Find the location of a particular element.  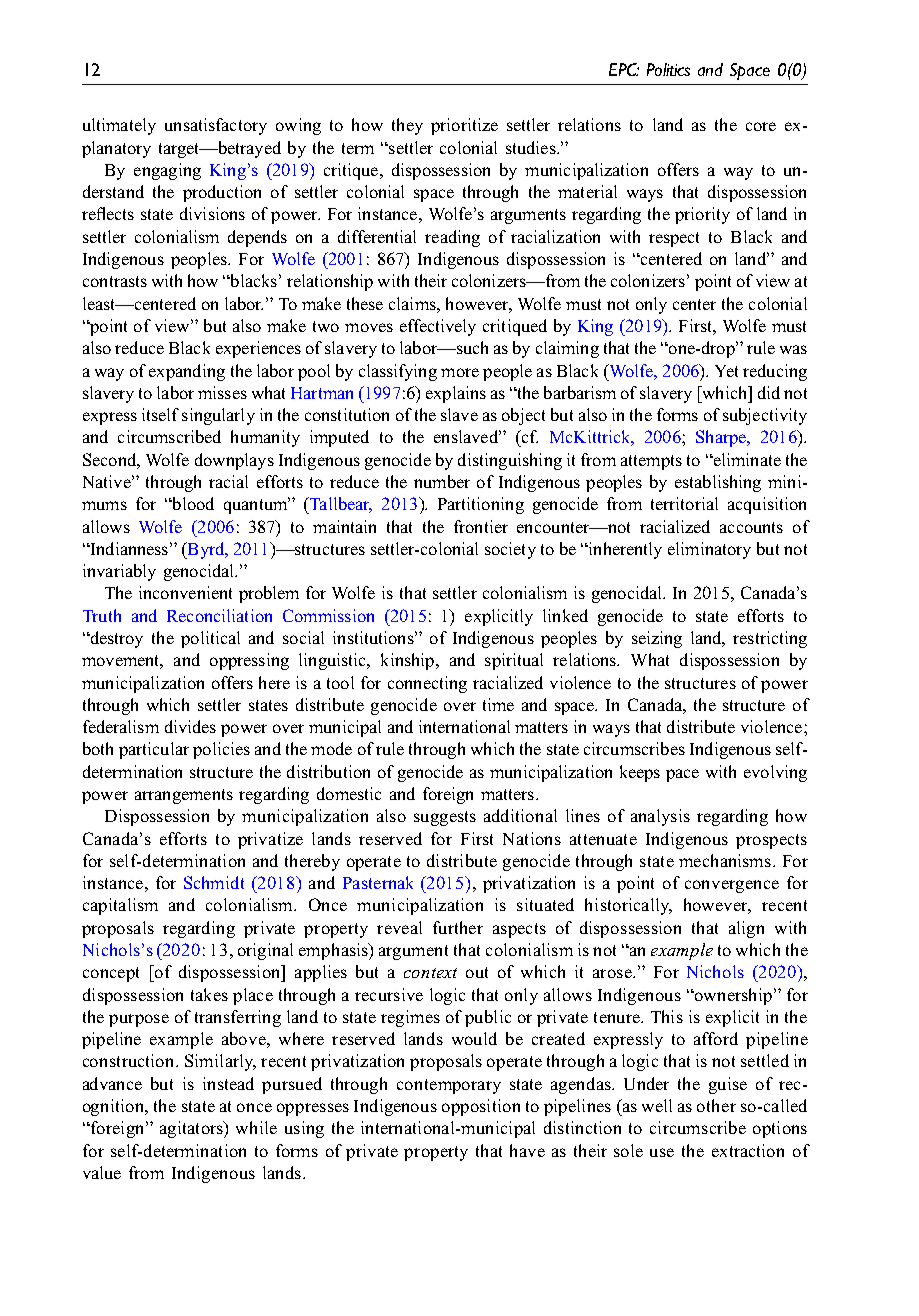

extraction is located at coordinates (748, 1150).
